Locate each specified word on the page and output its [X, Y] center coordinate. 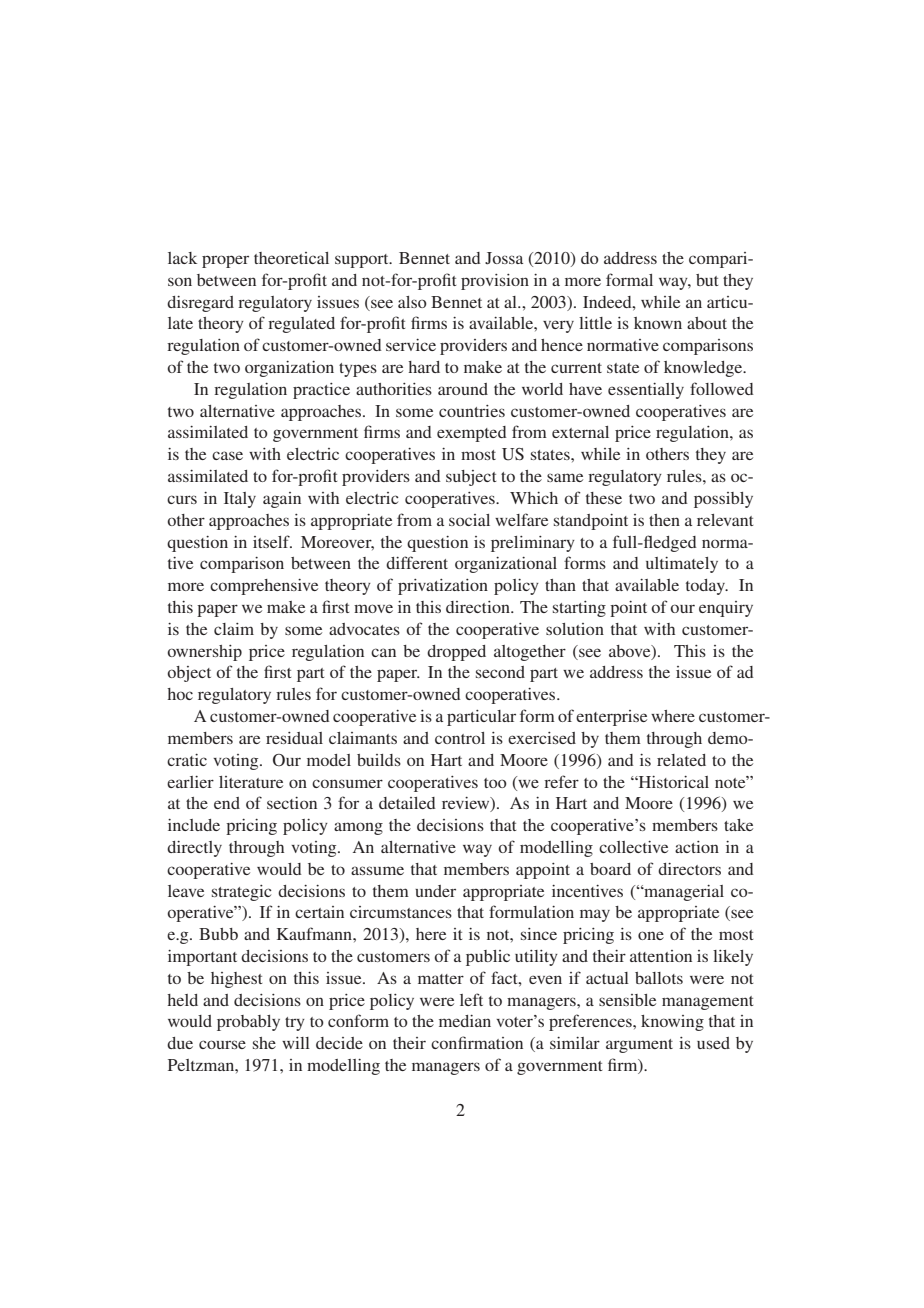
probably [248, 1023]
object [189, 674]
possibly [723, 500]
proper [225, 261]
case [227, 455]
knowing [672, 1023]
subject [471, 478]
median [465, 1021]
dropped [456, 653]
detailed [407, 803]
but [707, 280]
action [697, 847]
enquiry [726, 609]
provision [495, 282]
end [227, 803]
